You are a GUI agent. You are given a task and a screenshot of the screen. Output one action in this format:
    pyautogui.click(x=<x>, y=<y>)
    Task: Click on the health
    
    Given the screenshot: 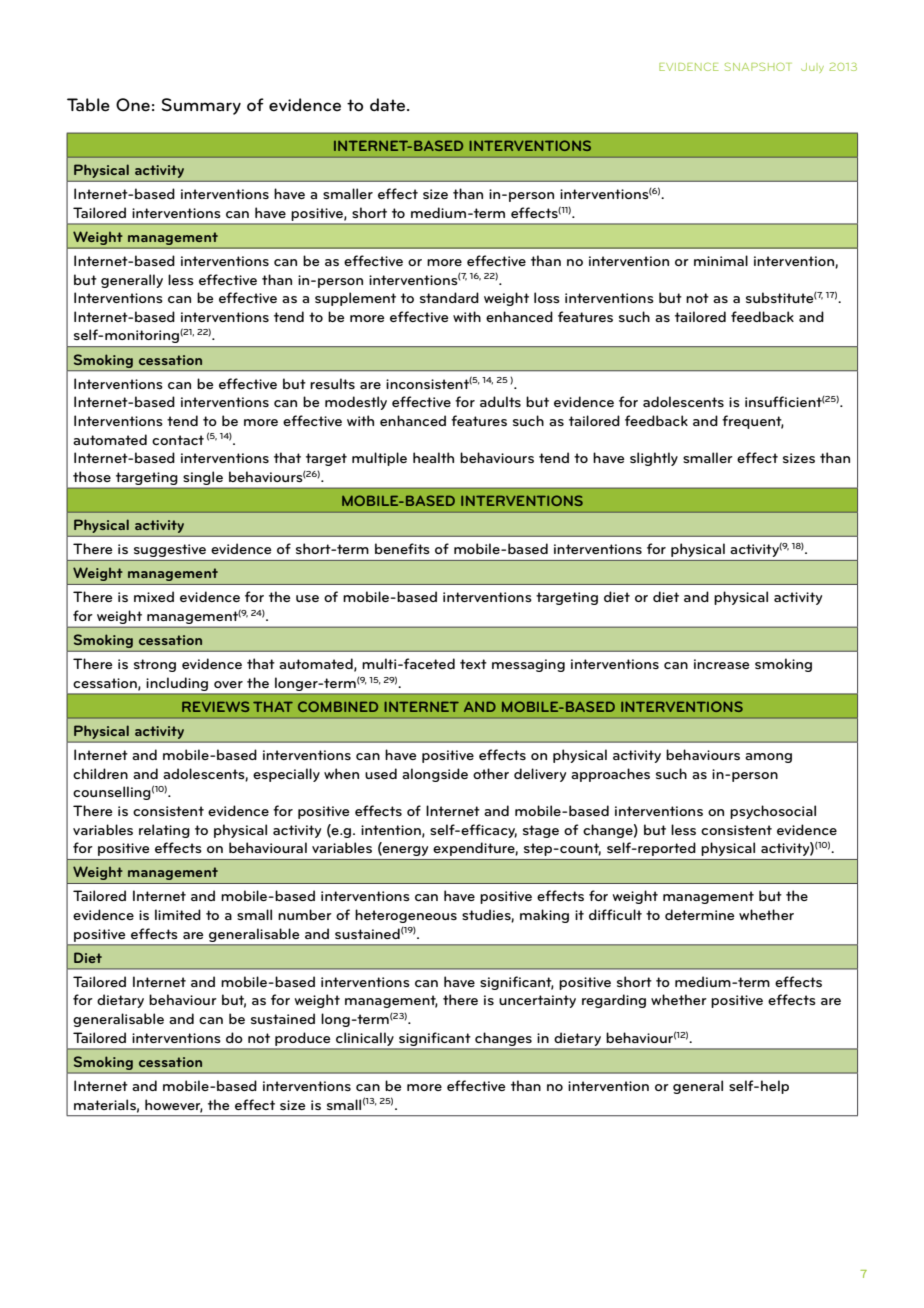 What is the action you would take?
    pyautogui.click(x=433, y=457)
